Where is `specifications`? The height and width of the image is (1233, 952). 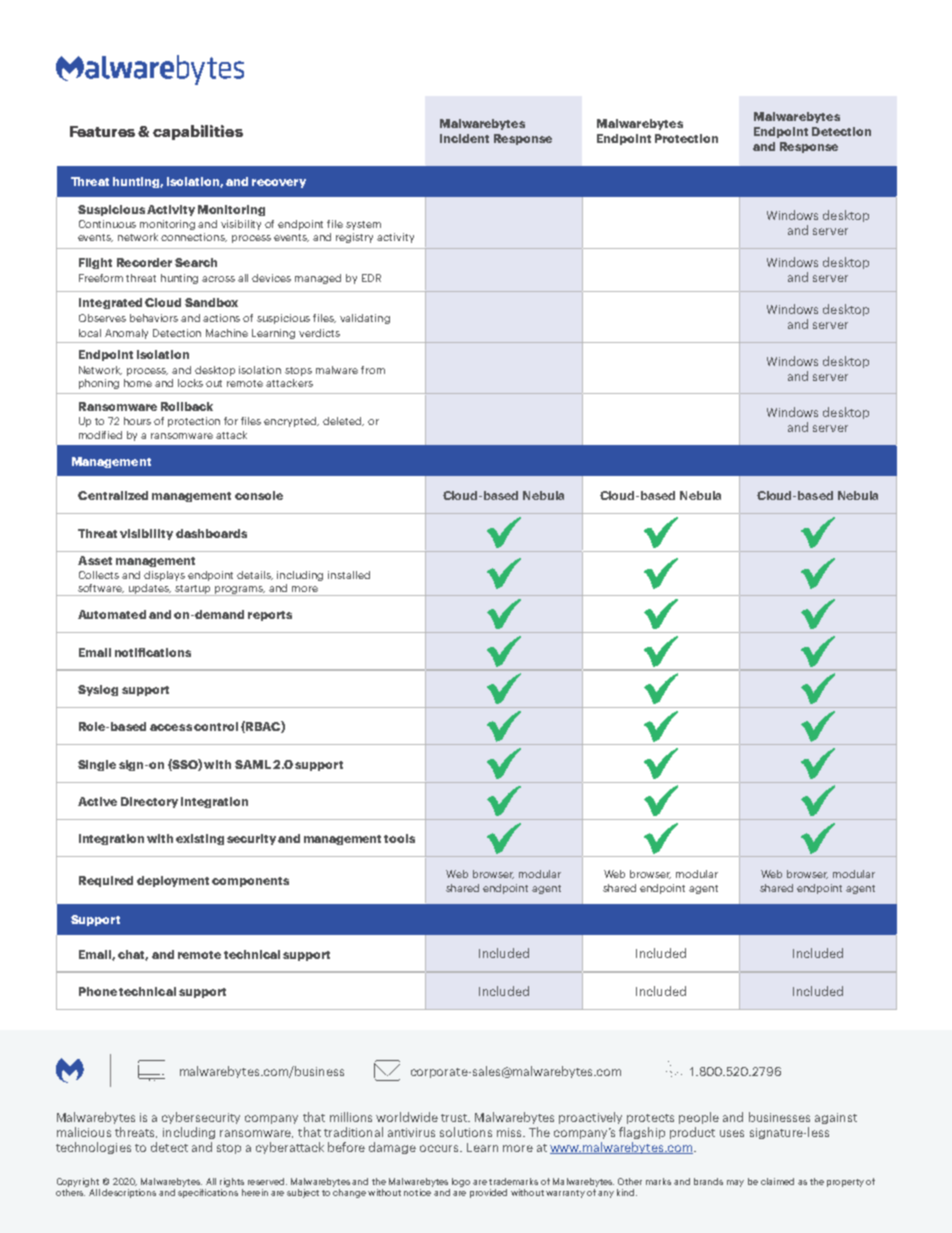
specifications is located at coordinates (208, 1192).
